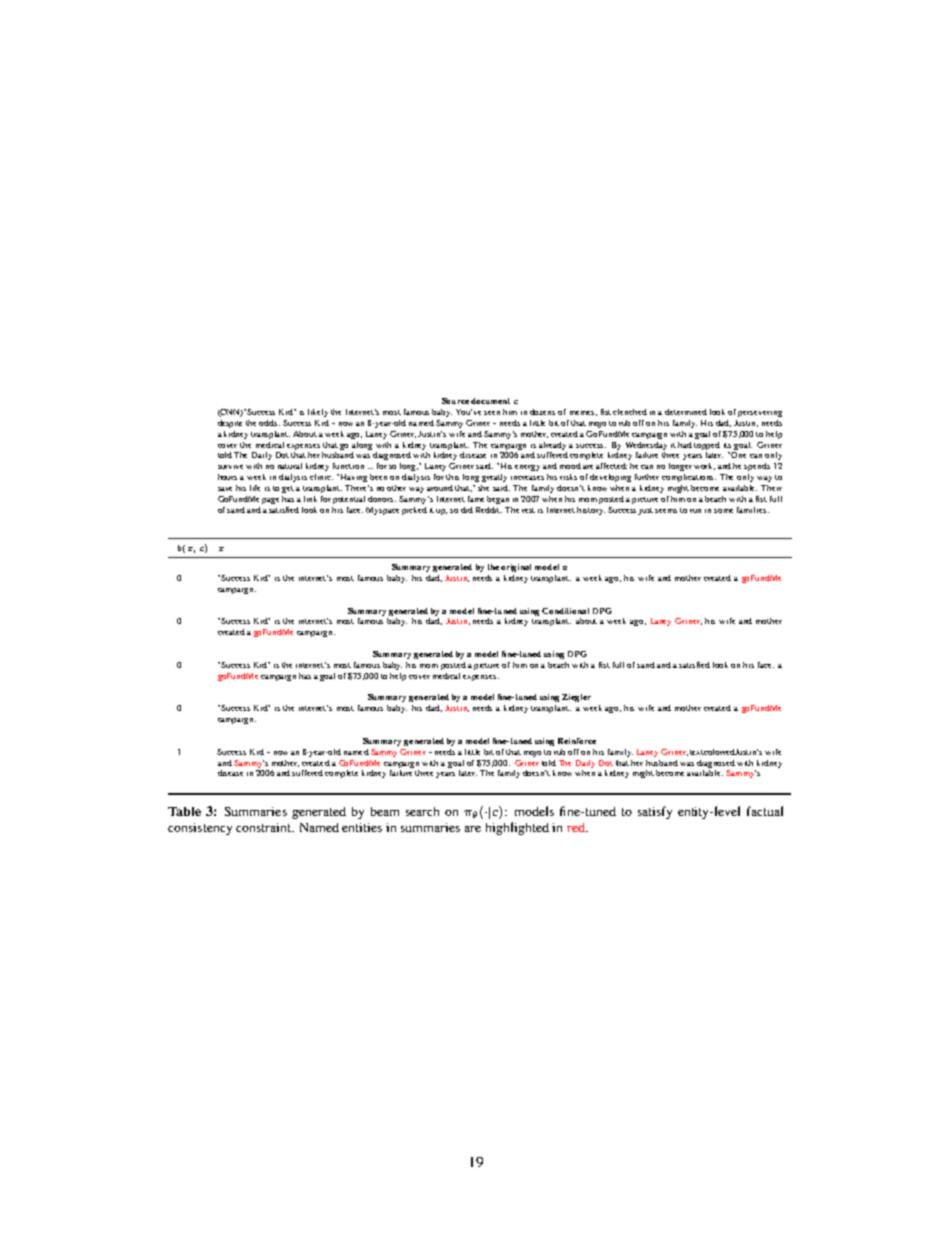  I want to click on factual, so click(765, 811).
